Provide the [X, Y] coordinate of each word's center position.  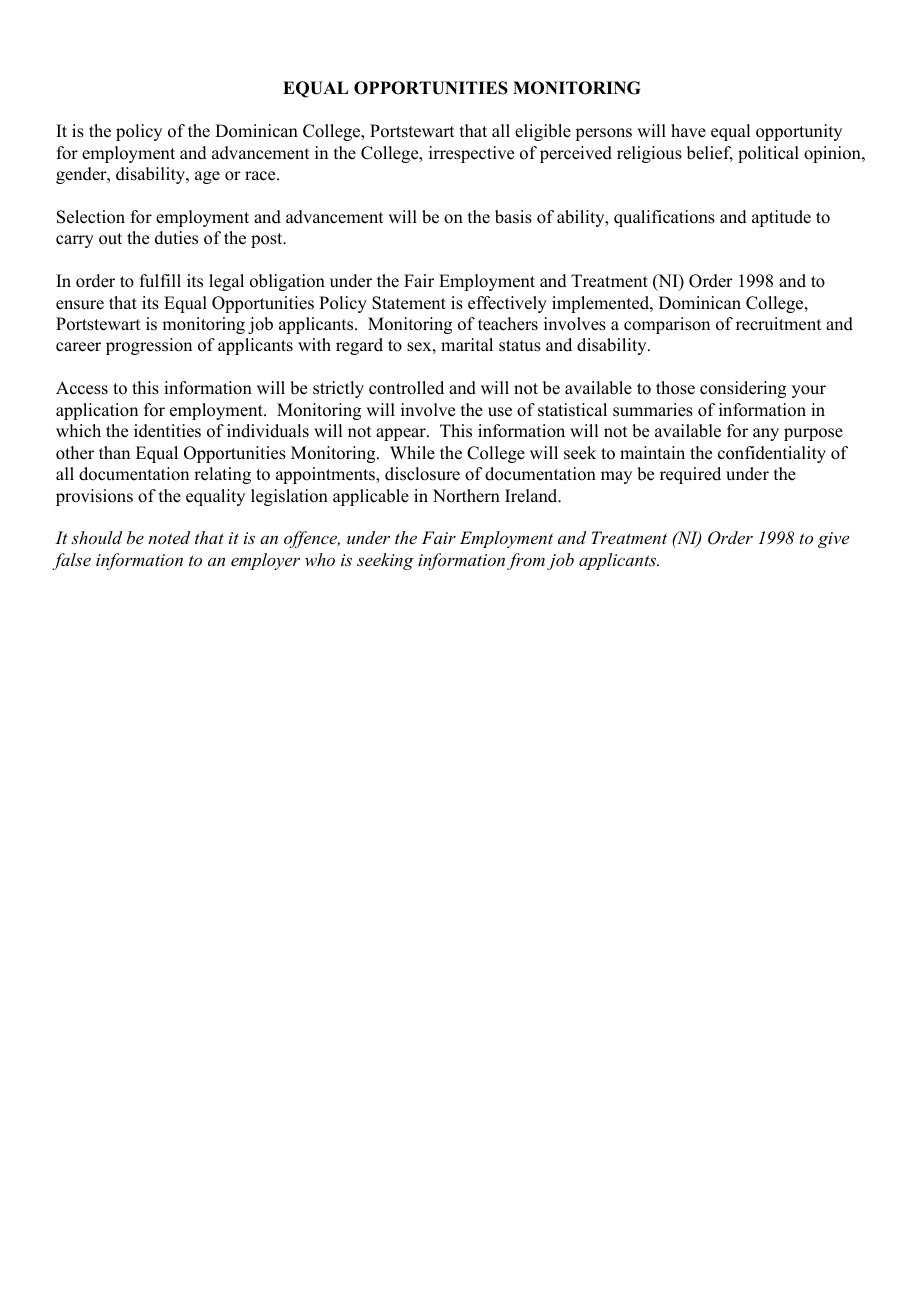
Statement [409, 303]
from [526, 561]
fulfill [160, 281]
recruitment [778, 324]
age [207, 177]
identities [167, 431]
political [768, 154]
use [500, 412]
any [766, 434]
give [833, 540]
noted [169, 537]
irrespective [471, 154]
